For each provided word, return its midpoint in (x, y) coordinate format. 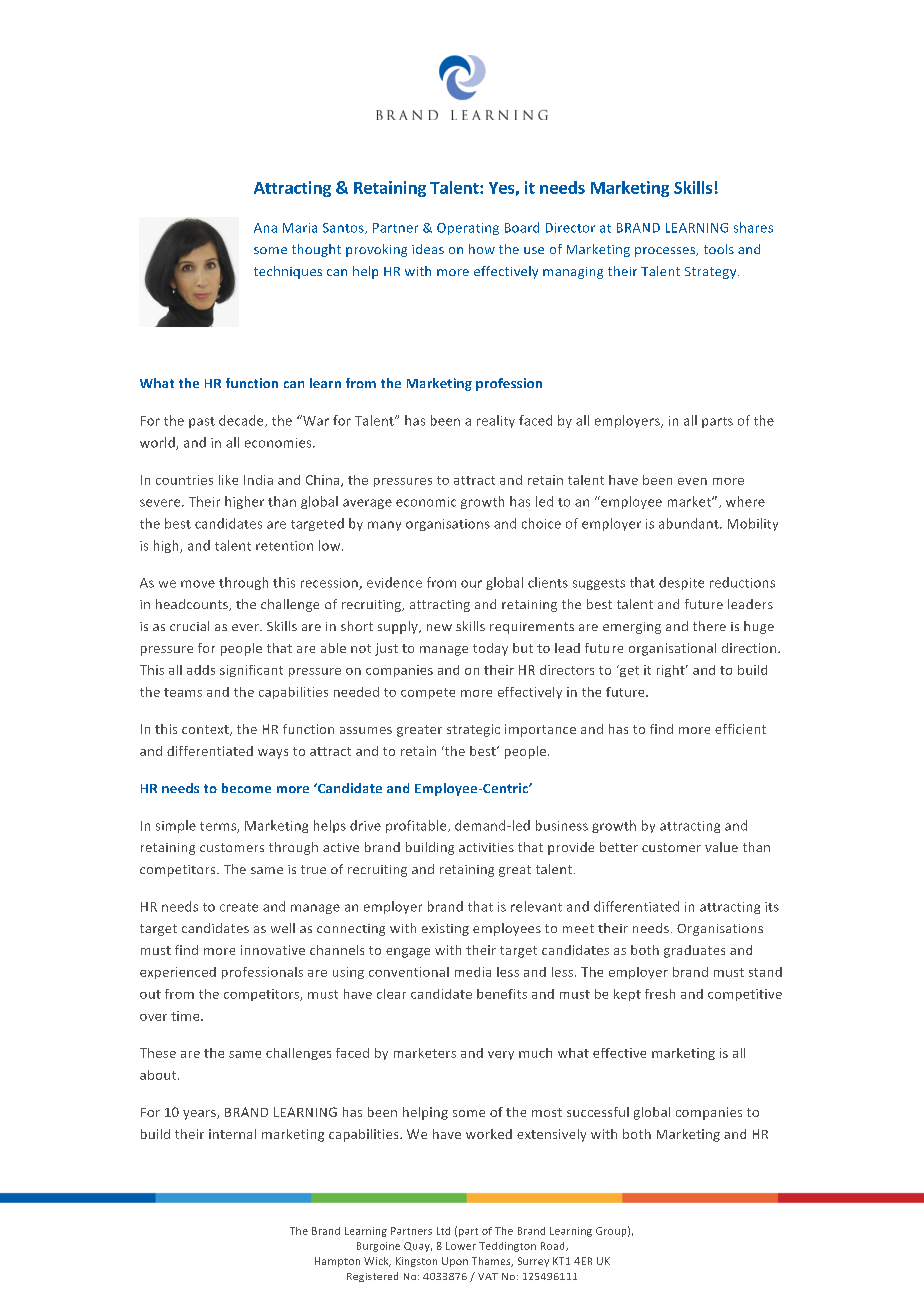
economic (426, 502)
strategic (473, 730)
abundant (690, 523)
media (473, 972)
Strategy (712, 273)
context (206, 730)
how (482, 249)
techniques (288, 272)
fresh (660, 994)
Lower (461, 1246)
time (186, 1016)
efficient (740, 729)
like (228, 480)
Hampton (337, 1262)
